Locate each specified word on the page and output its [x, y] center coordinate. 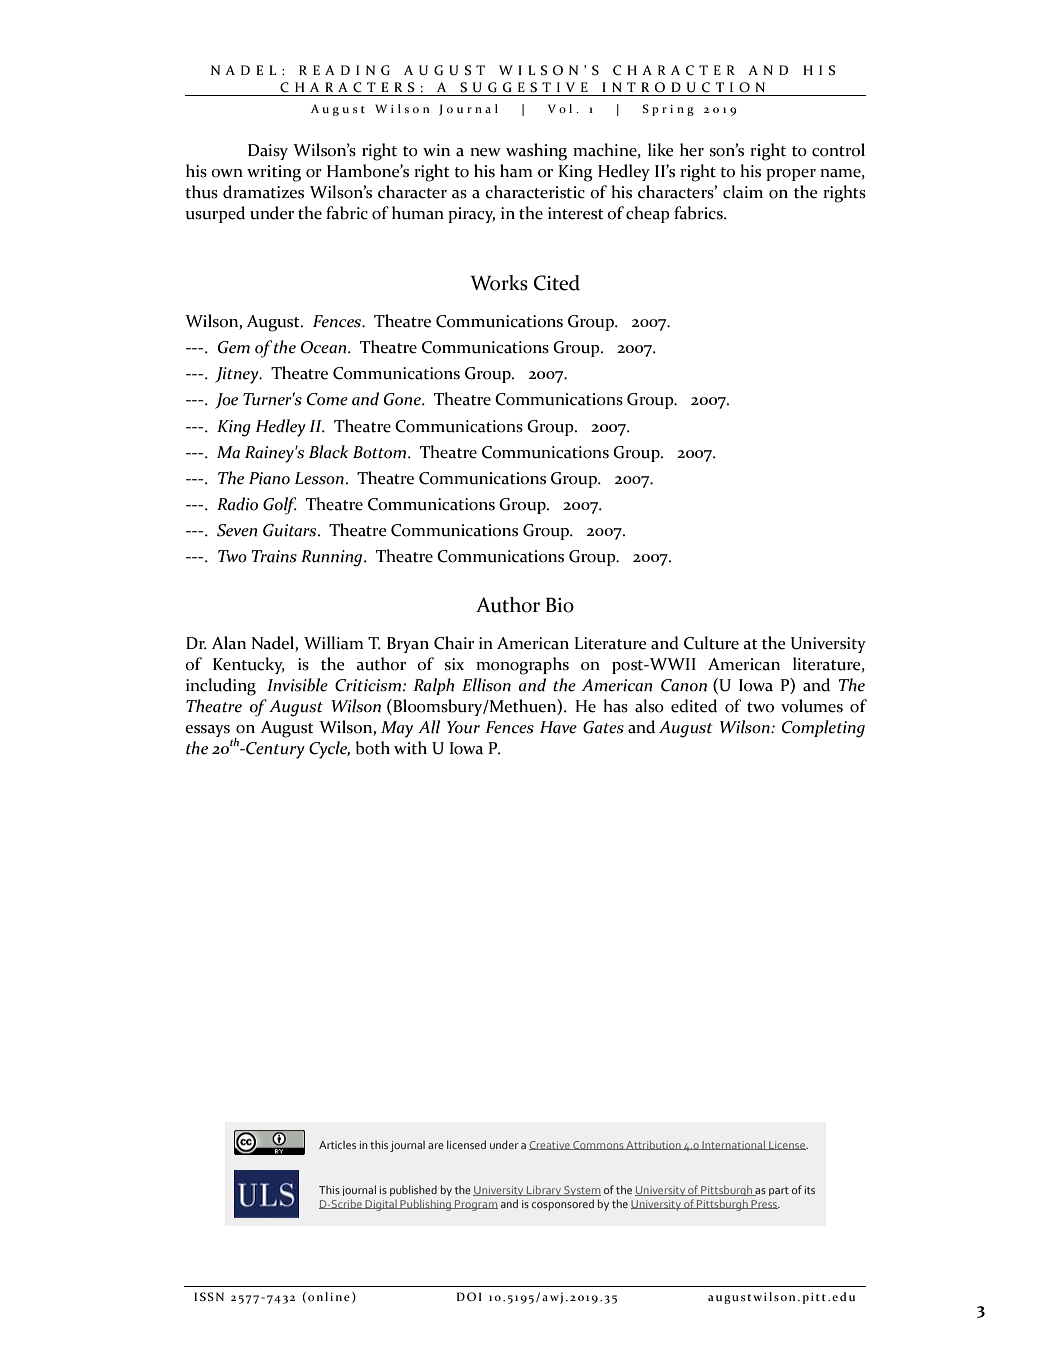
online [329, 1296]
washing [536, 152]
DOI [469, 1296]
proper [791, 175]
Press [764, 1204]
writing [274, 173]
